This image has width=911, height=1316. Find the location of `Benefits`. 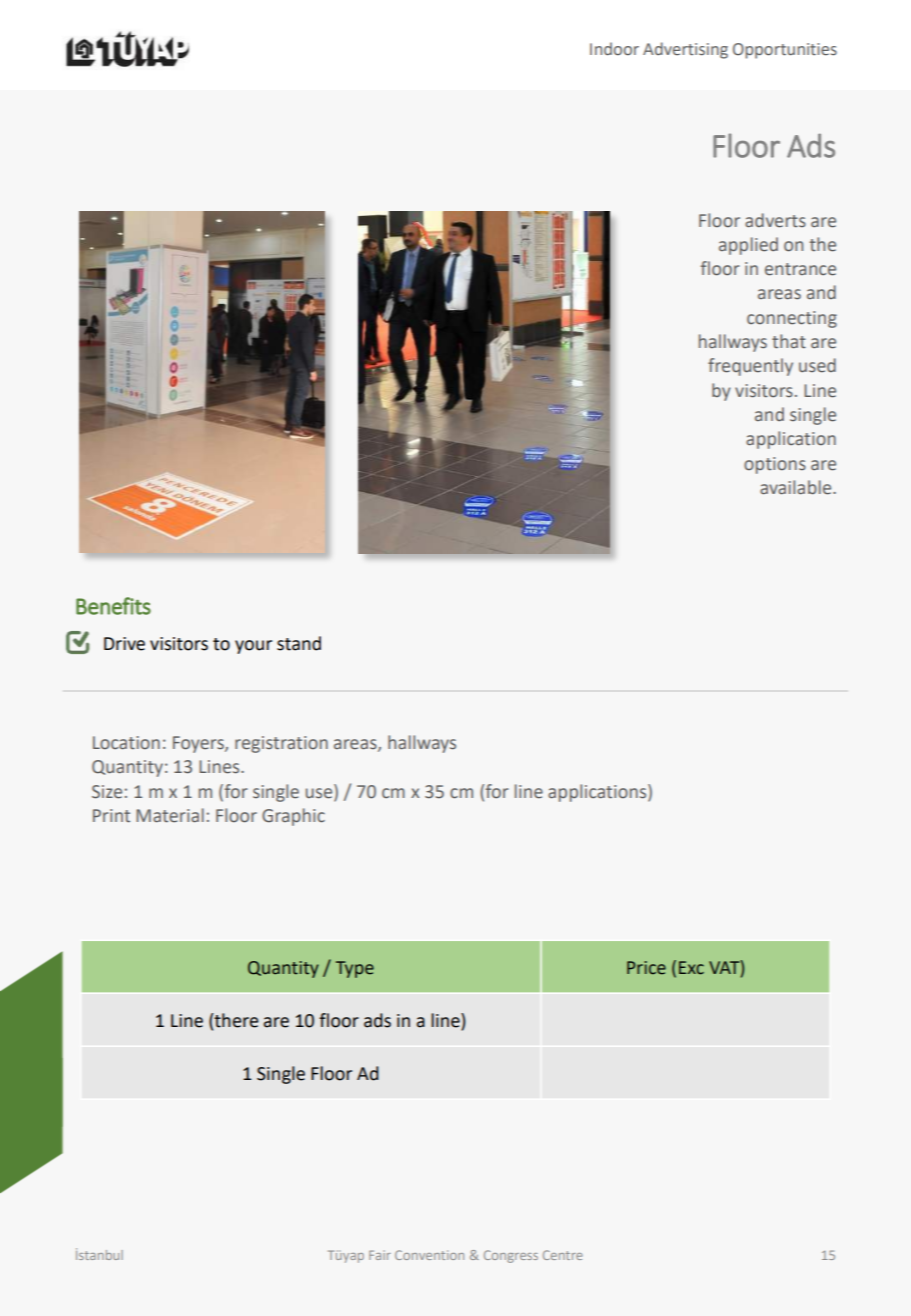

Benefits is located at coordinates (113, 606).
